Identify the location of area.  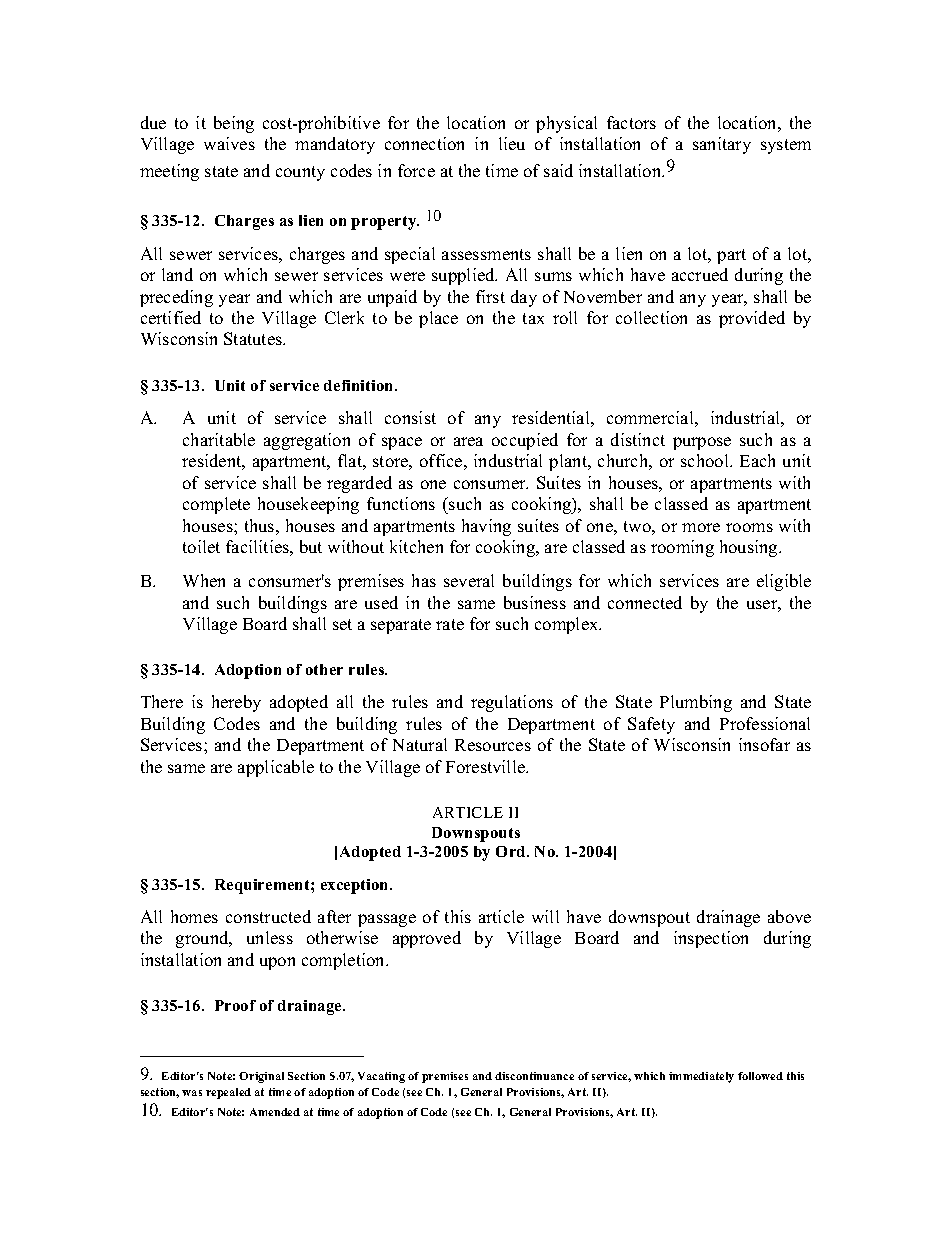
(468, 441).
